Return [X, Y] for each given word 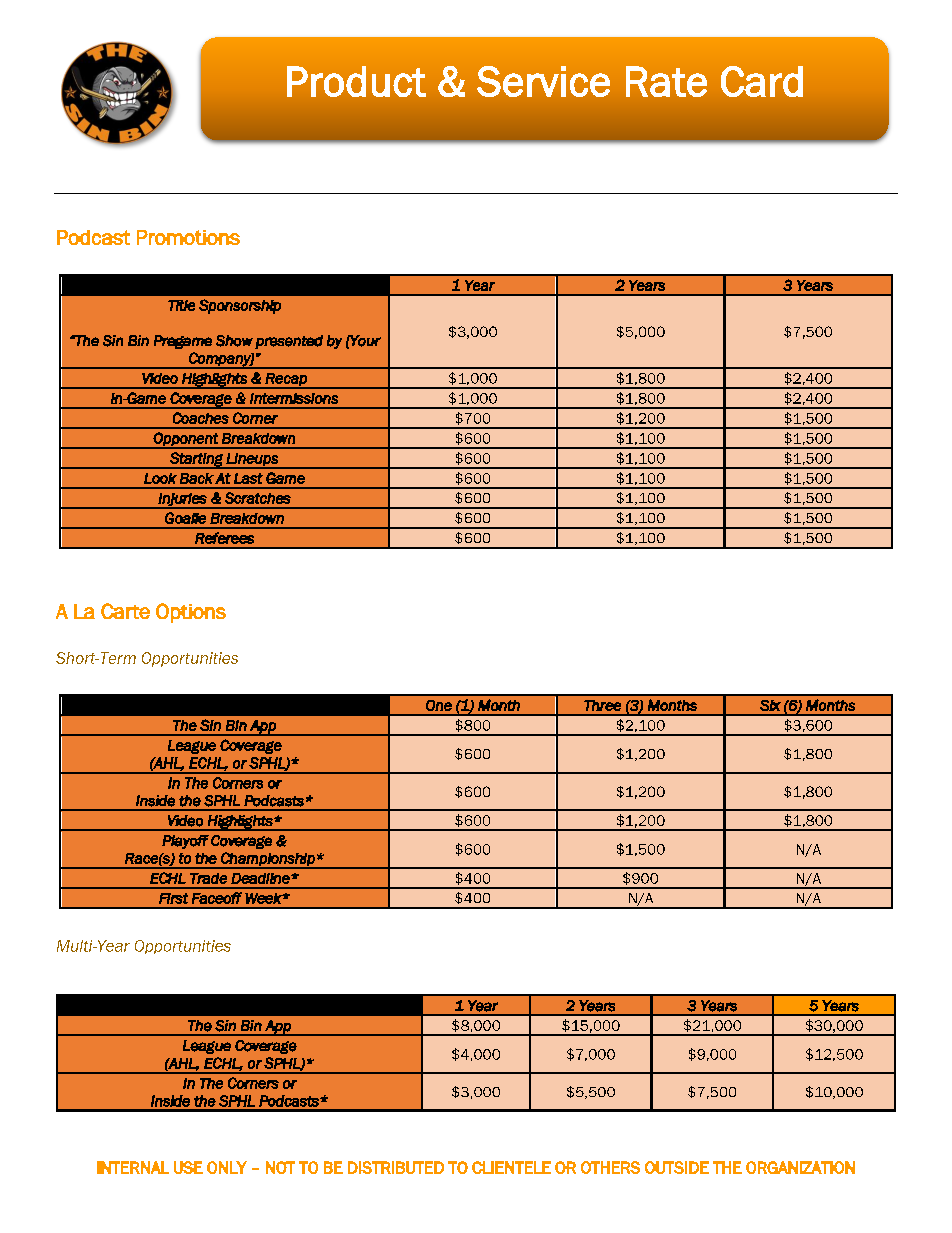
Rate [666, 81]
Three [602, 705]
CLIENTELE [511, 1167]
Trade [208, 878]
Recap [286, 380]
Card [762, 81]
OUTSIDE [677, 1167]
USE [188, 1167]
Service [543, 81]
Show [234, 341]
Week [264, 898]
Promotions [188, 237]
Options [191, 613]
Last [248, 478]
